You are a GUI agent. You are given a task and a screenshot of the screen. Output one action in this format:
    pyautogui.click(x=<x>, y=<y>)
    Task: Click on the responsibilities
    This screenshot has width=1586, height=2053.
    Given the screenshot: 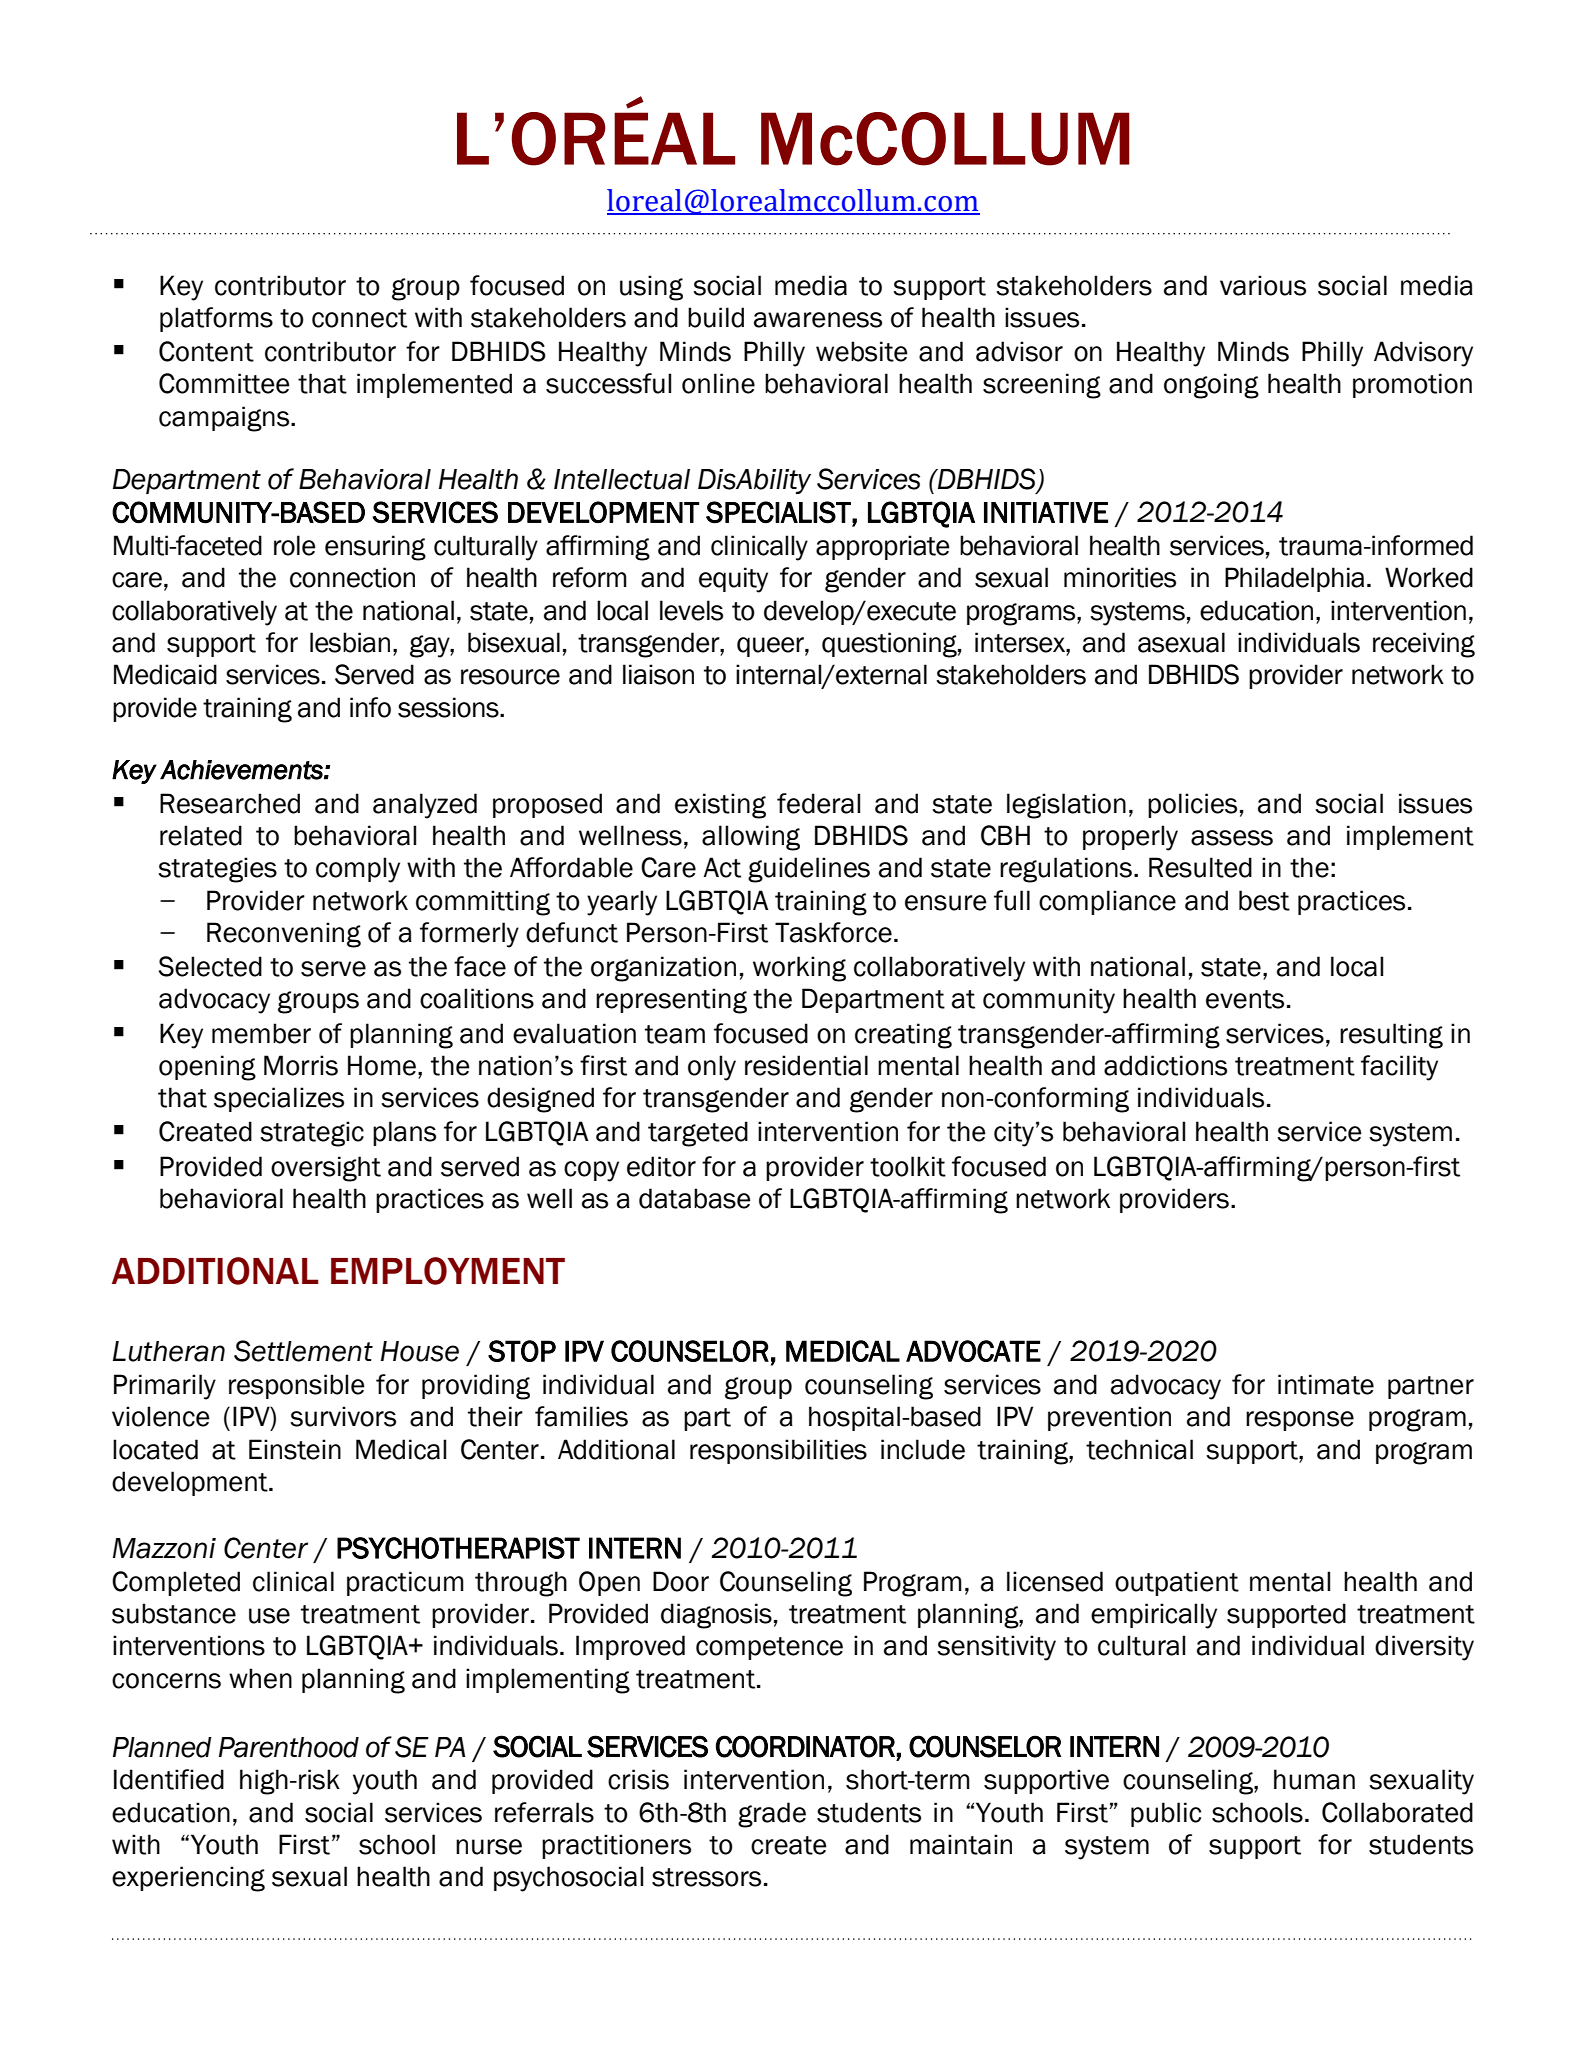 What is the action you would take?
    pyautogui.click(x=778, y=1451)
